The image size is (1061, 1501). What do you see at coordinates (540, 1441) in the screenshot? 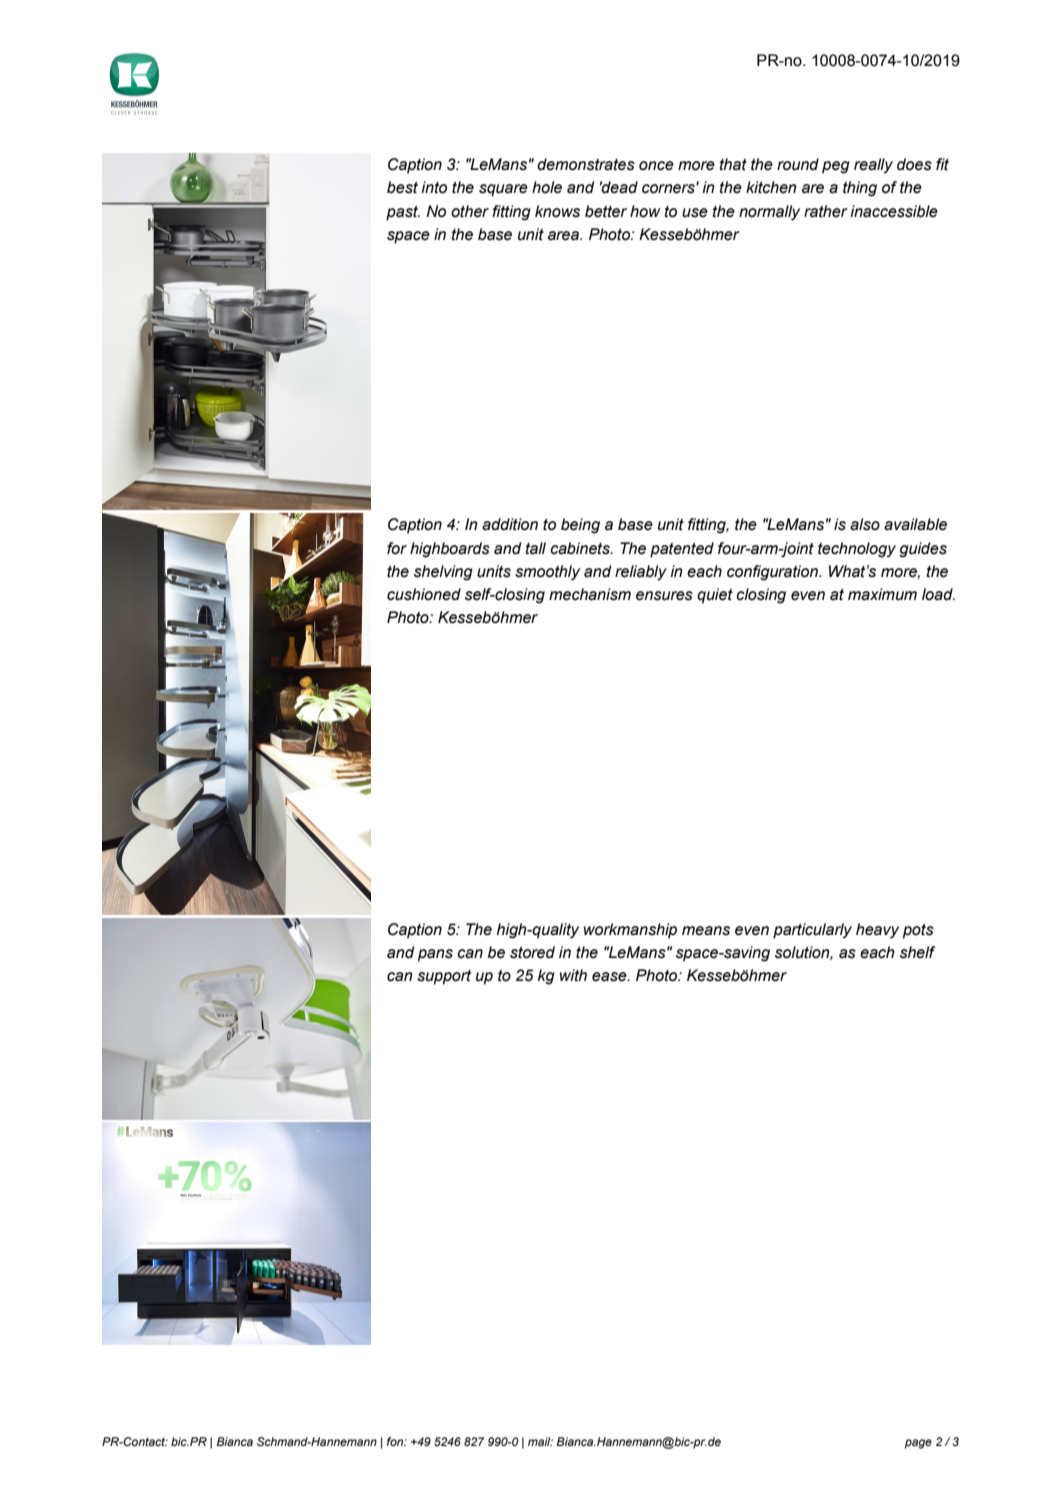
I see `mail` at bounding box center [540, 1441].
